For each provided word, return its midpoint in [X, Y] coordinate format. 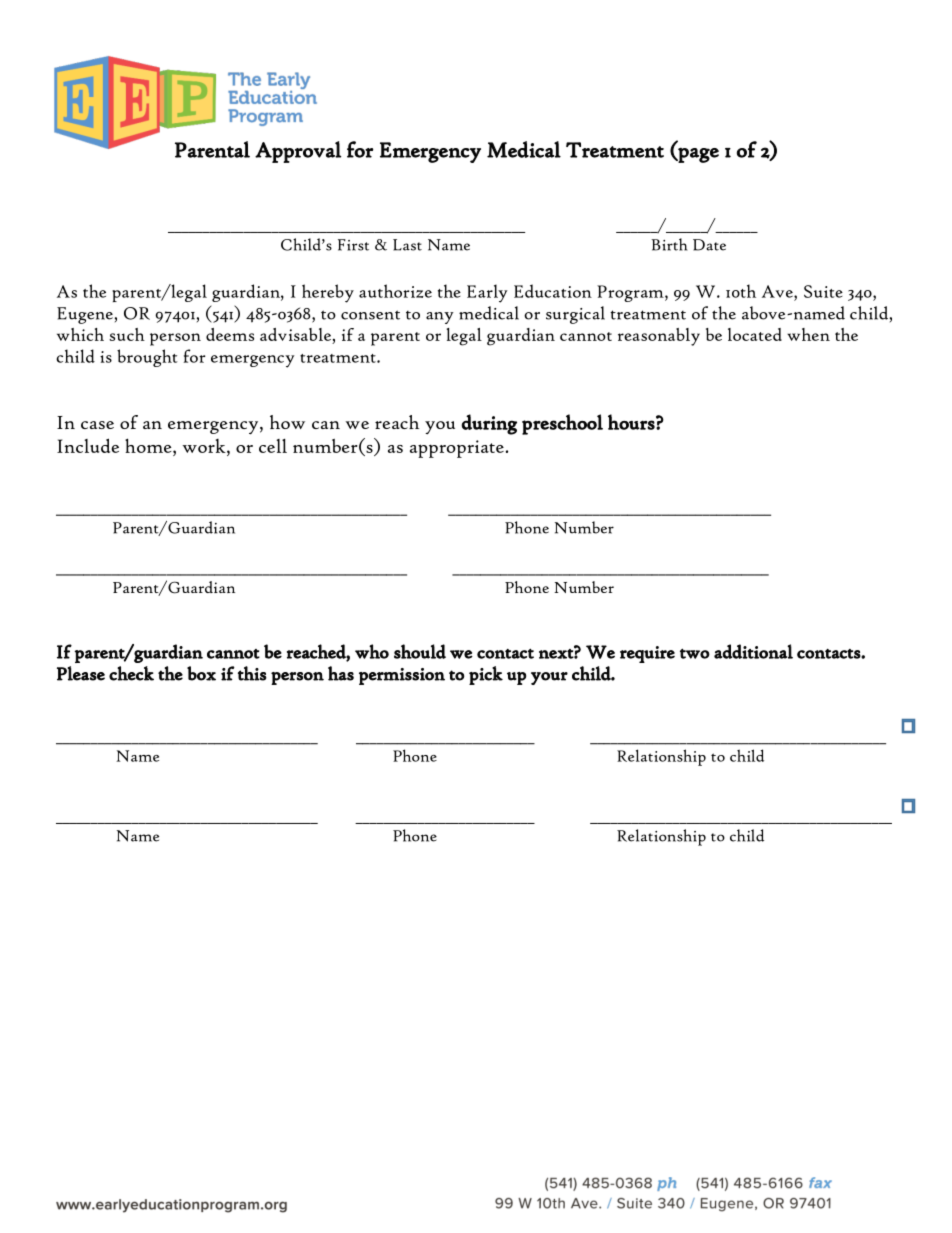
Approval [298, 152]
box [201, 673]
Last [407, 245]
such [127, 334]
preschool [562, 424]
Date [709, 245]
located [755, 334]
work [205, 447]
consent [370, 315]
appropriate [457, 449]
